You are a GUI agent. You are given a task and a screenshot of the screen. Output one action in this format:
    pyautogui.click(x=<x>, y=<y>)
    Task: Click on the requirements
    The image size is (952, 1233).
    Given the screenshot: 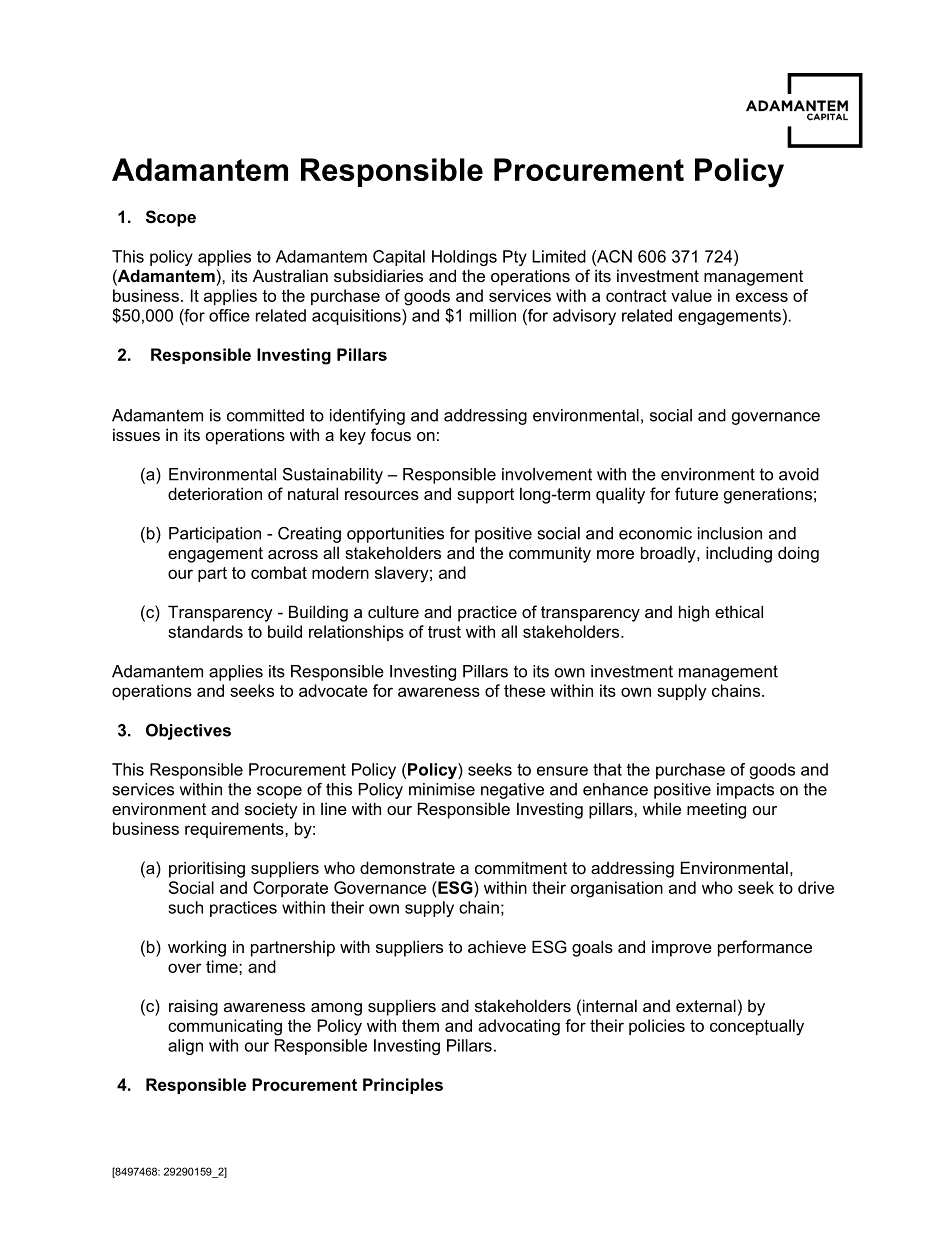 What is the action you would take?
    pyautogui.click(x=235, y=830)
